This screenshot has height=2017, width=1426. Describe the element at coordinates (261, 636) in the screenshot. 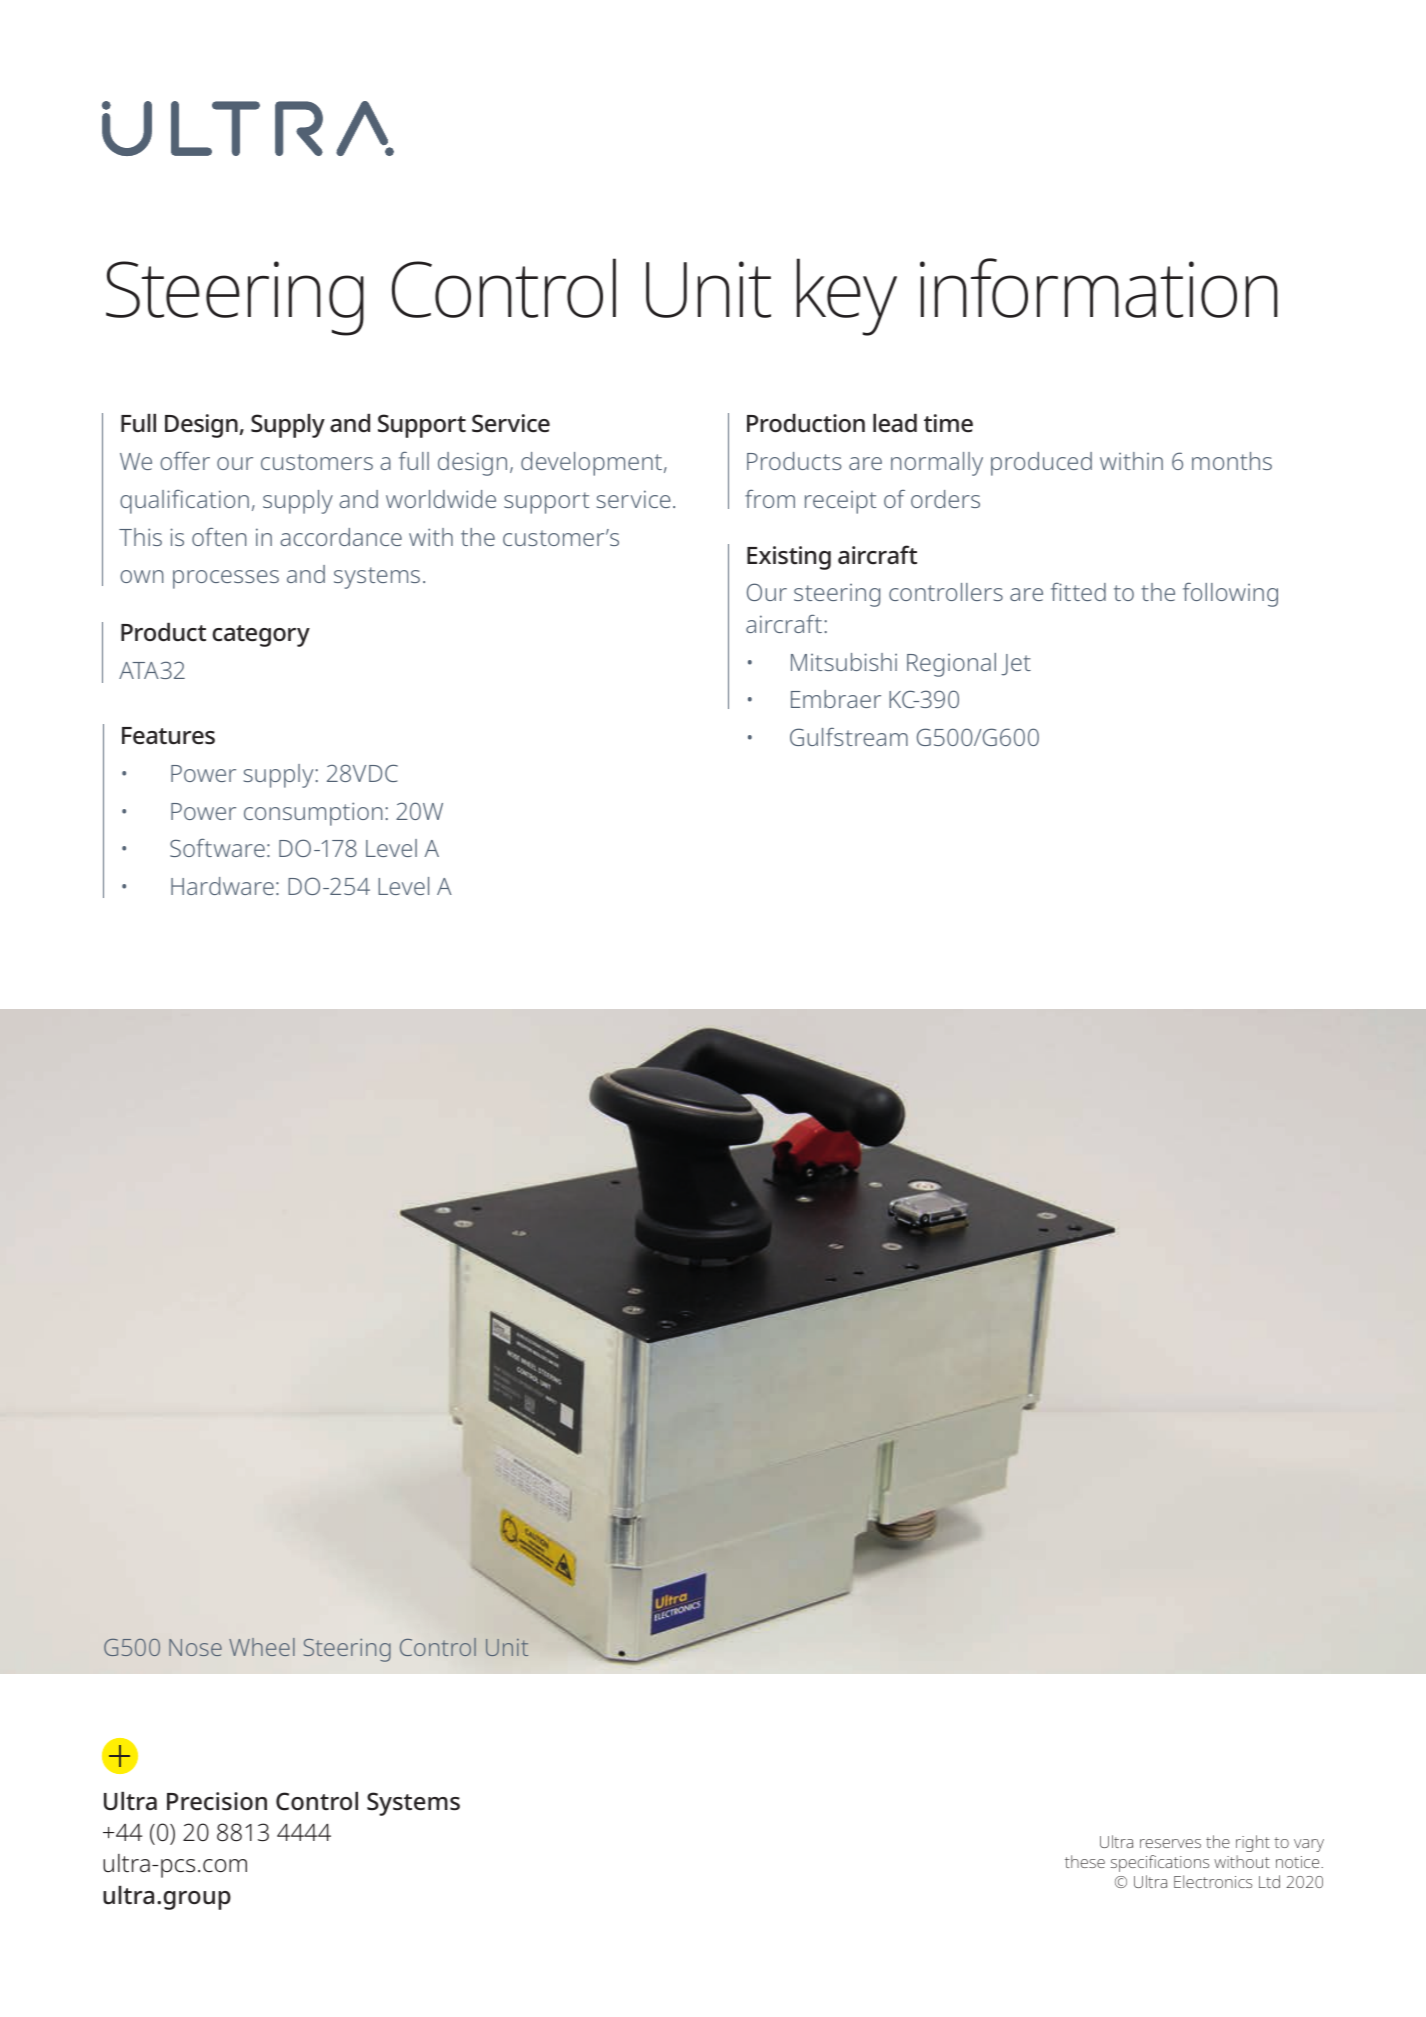

I see `category` at that location.
